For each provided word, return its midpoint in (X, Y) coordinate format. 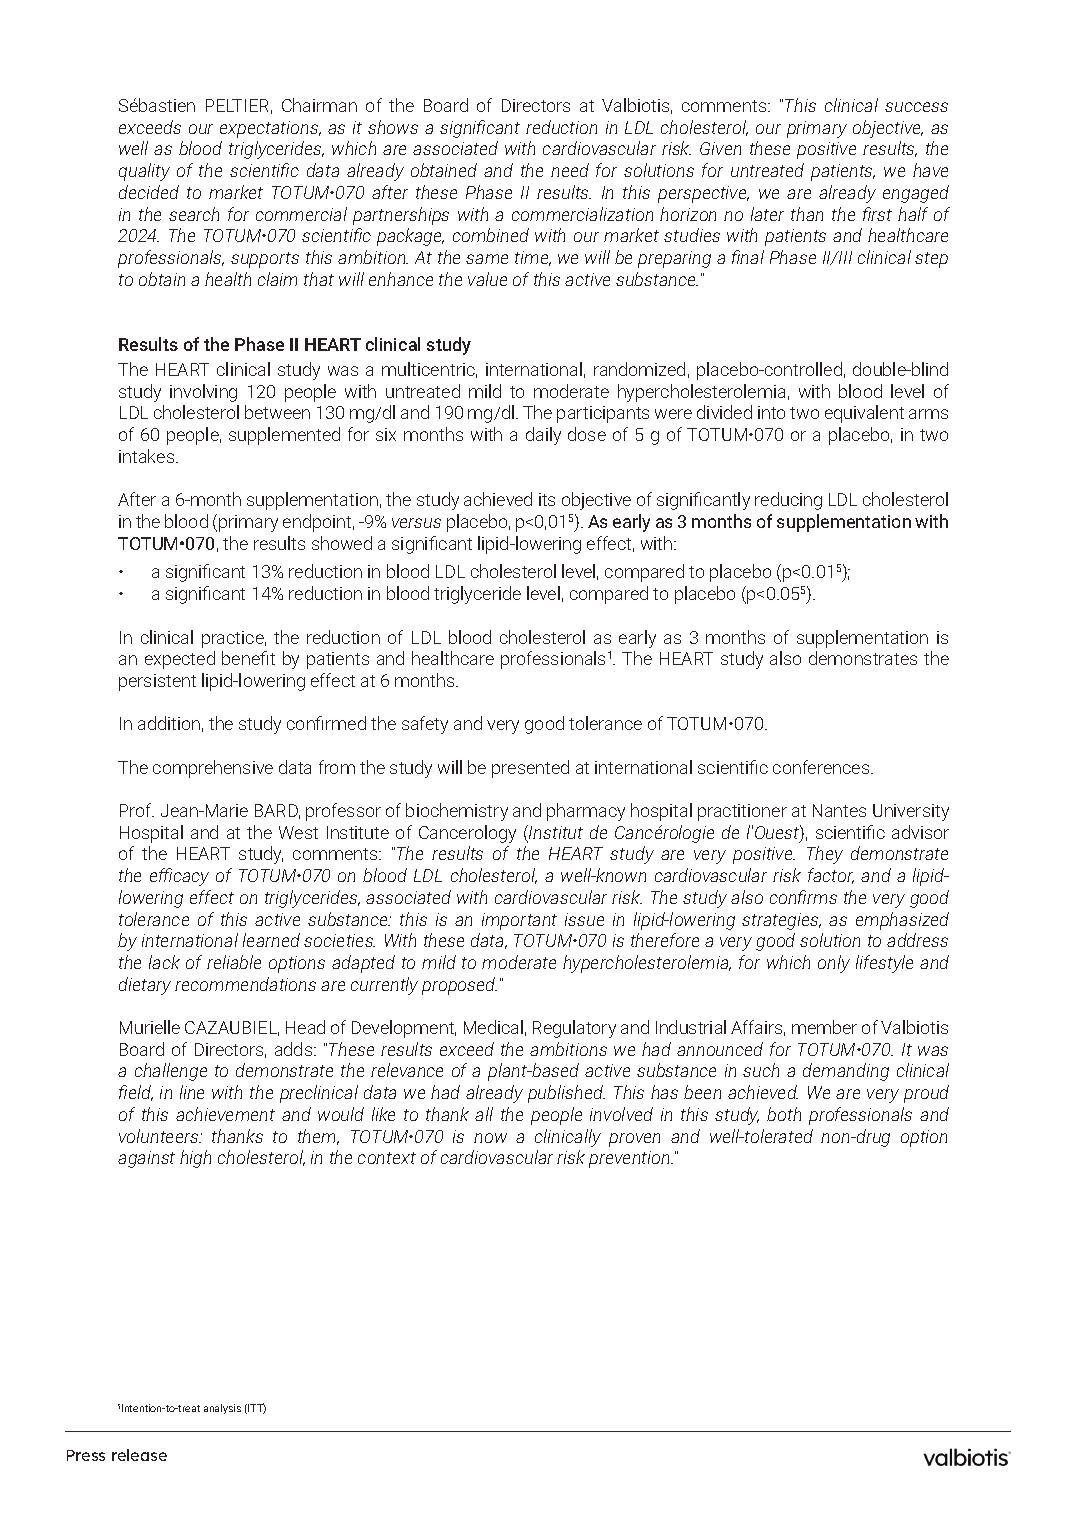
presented (530, 769)
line (192, 1092)
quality (144, 172)
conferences (822, 767)
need (570, 170)
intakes (148, 456)
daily (543, 436)
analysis (222, 1409)
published (566, 1094)
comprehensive (213, 769)
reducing (788, 501)
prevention (631, 1159)
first (877, 214)
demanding (846, 1072)
